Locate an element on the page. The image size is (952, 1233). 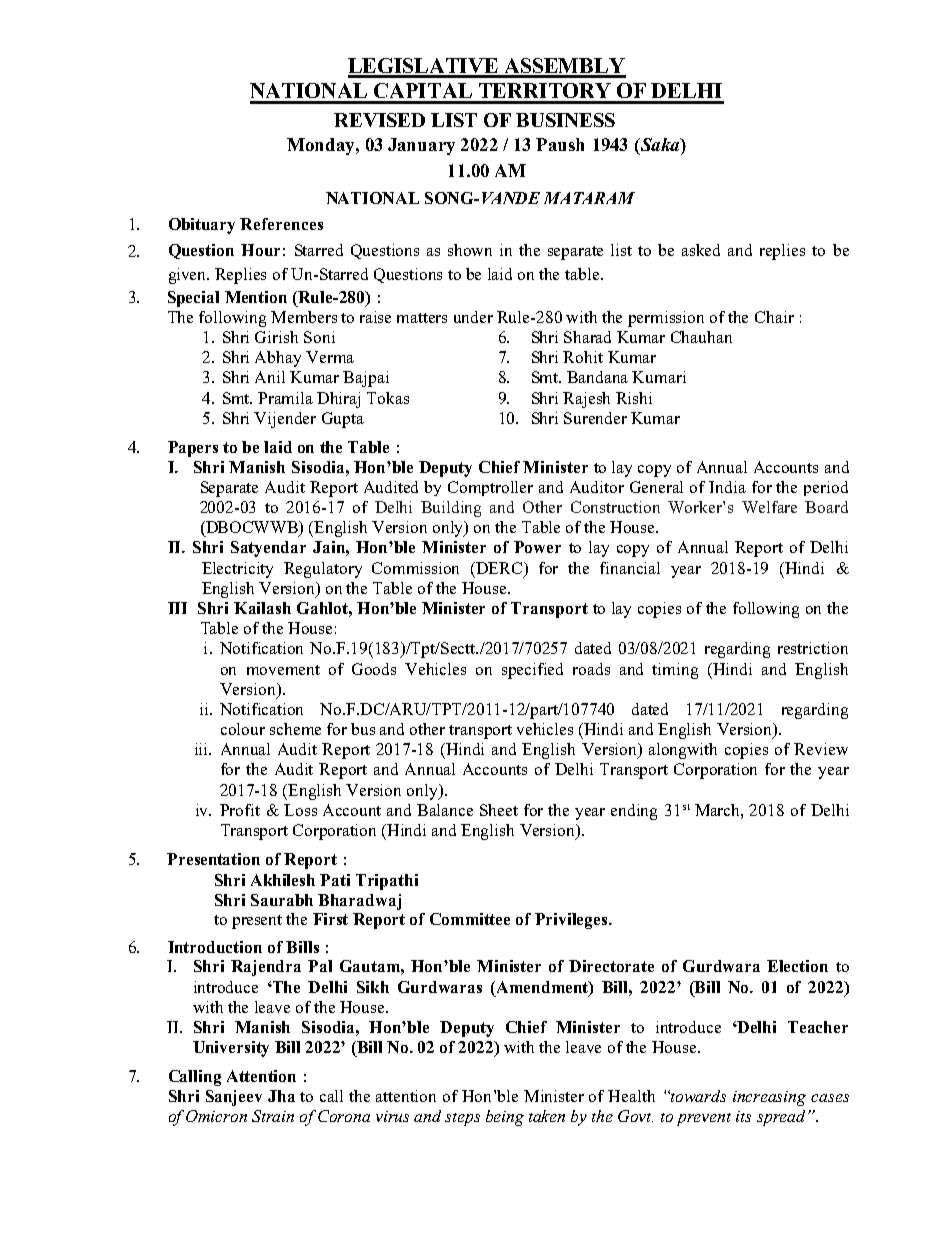
Saka is located at coordinates (660, 146).
